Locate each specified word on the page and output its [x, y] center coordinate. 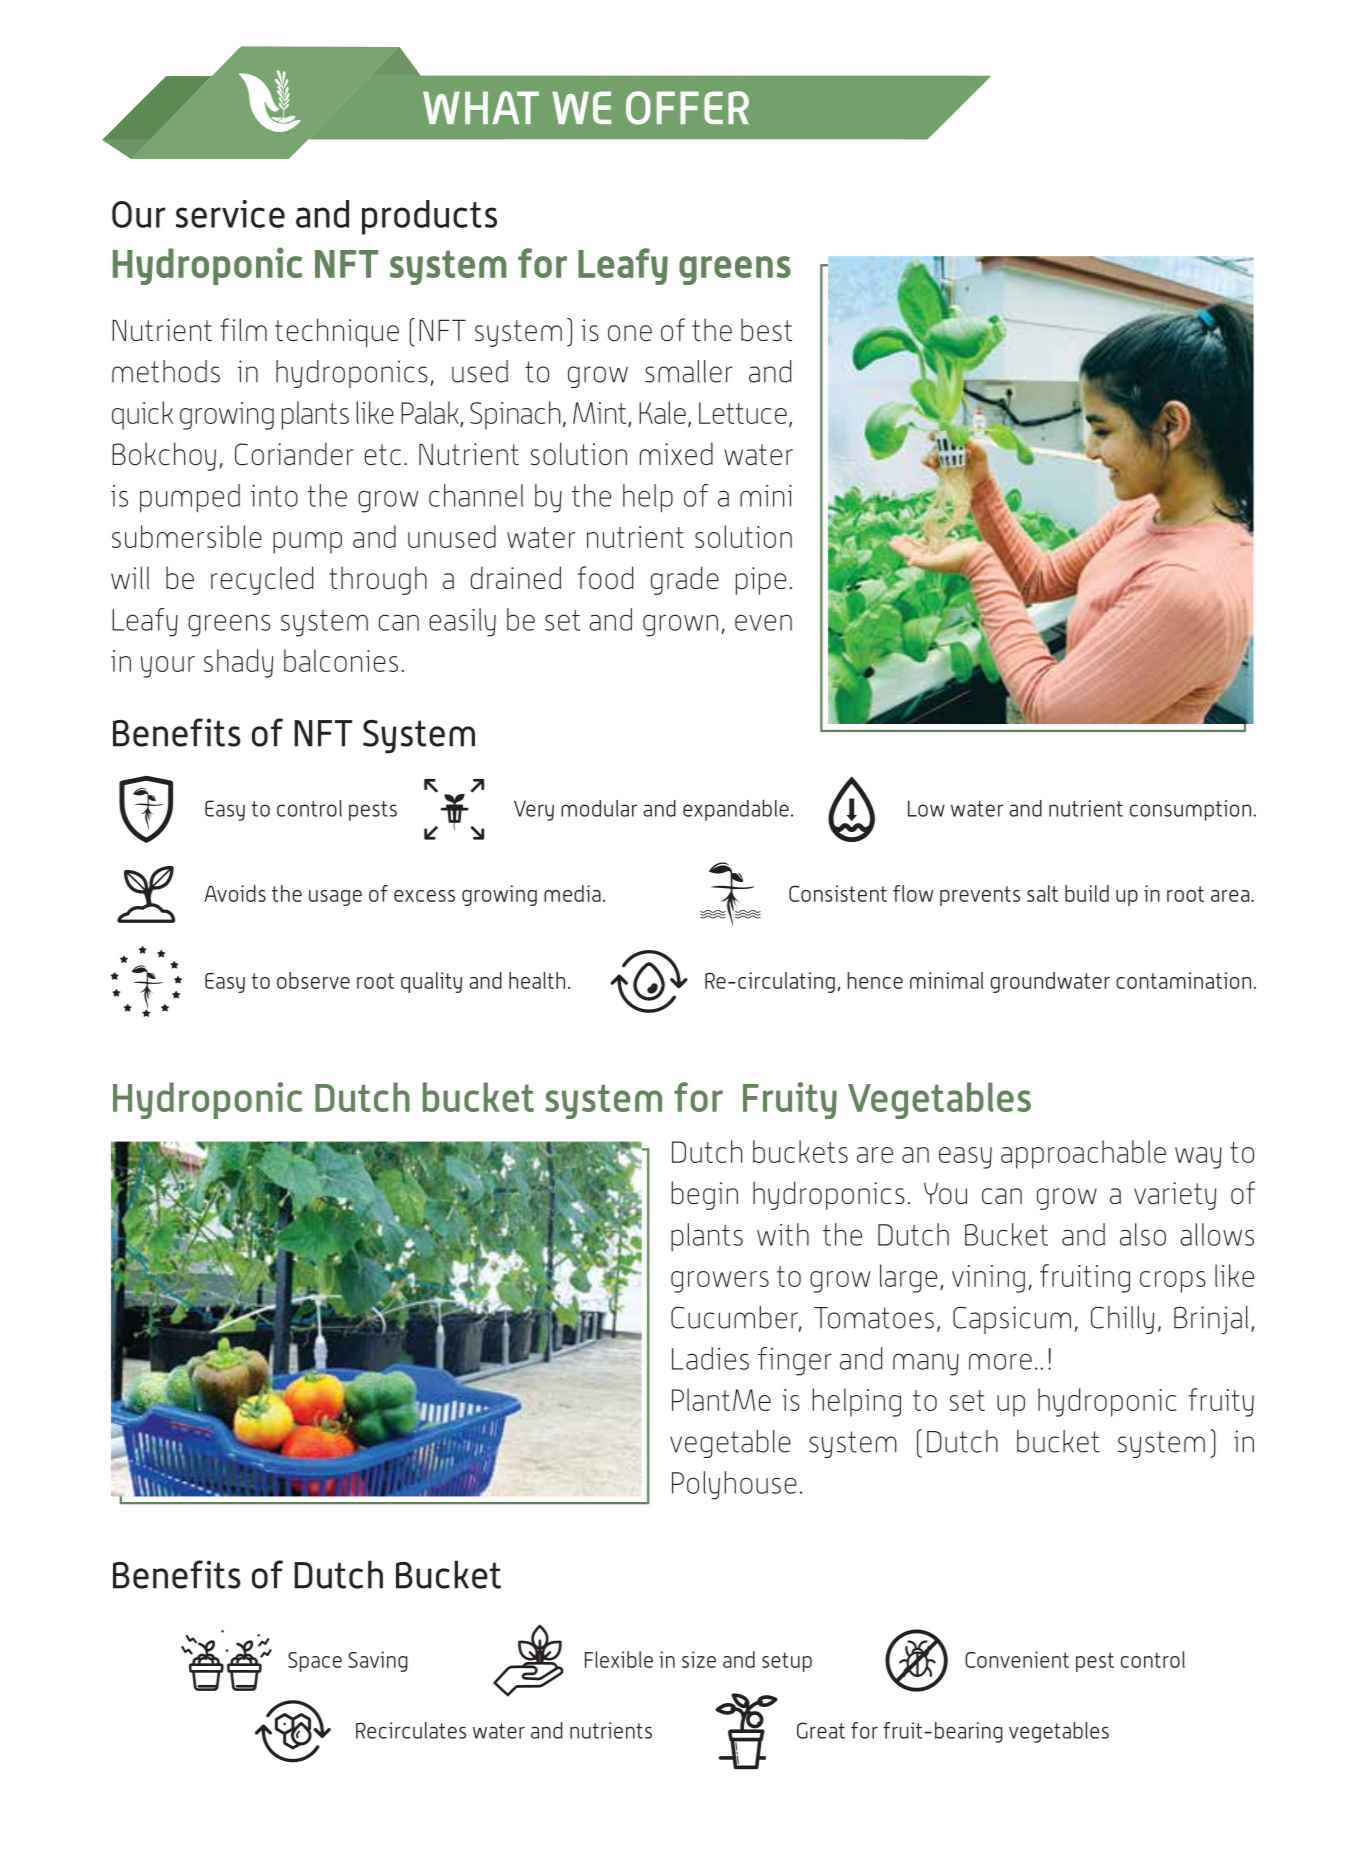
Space [315, 1662]
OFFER [687, 108]
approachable [1083, 1154]
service [230, 214]
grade [685, 580]
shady [238, 663]
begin [704, 1195]
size [699, 1659]
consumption [1190, 810]
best [766, 329]
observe [313, 980]
